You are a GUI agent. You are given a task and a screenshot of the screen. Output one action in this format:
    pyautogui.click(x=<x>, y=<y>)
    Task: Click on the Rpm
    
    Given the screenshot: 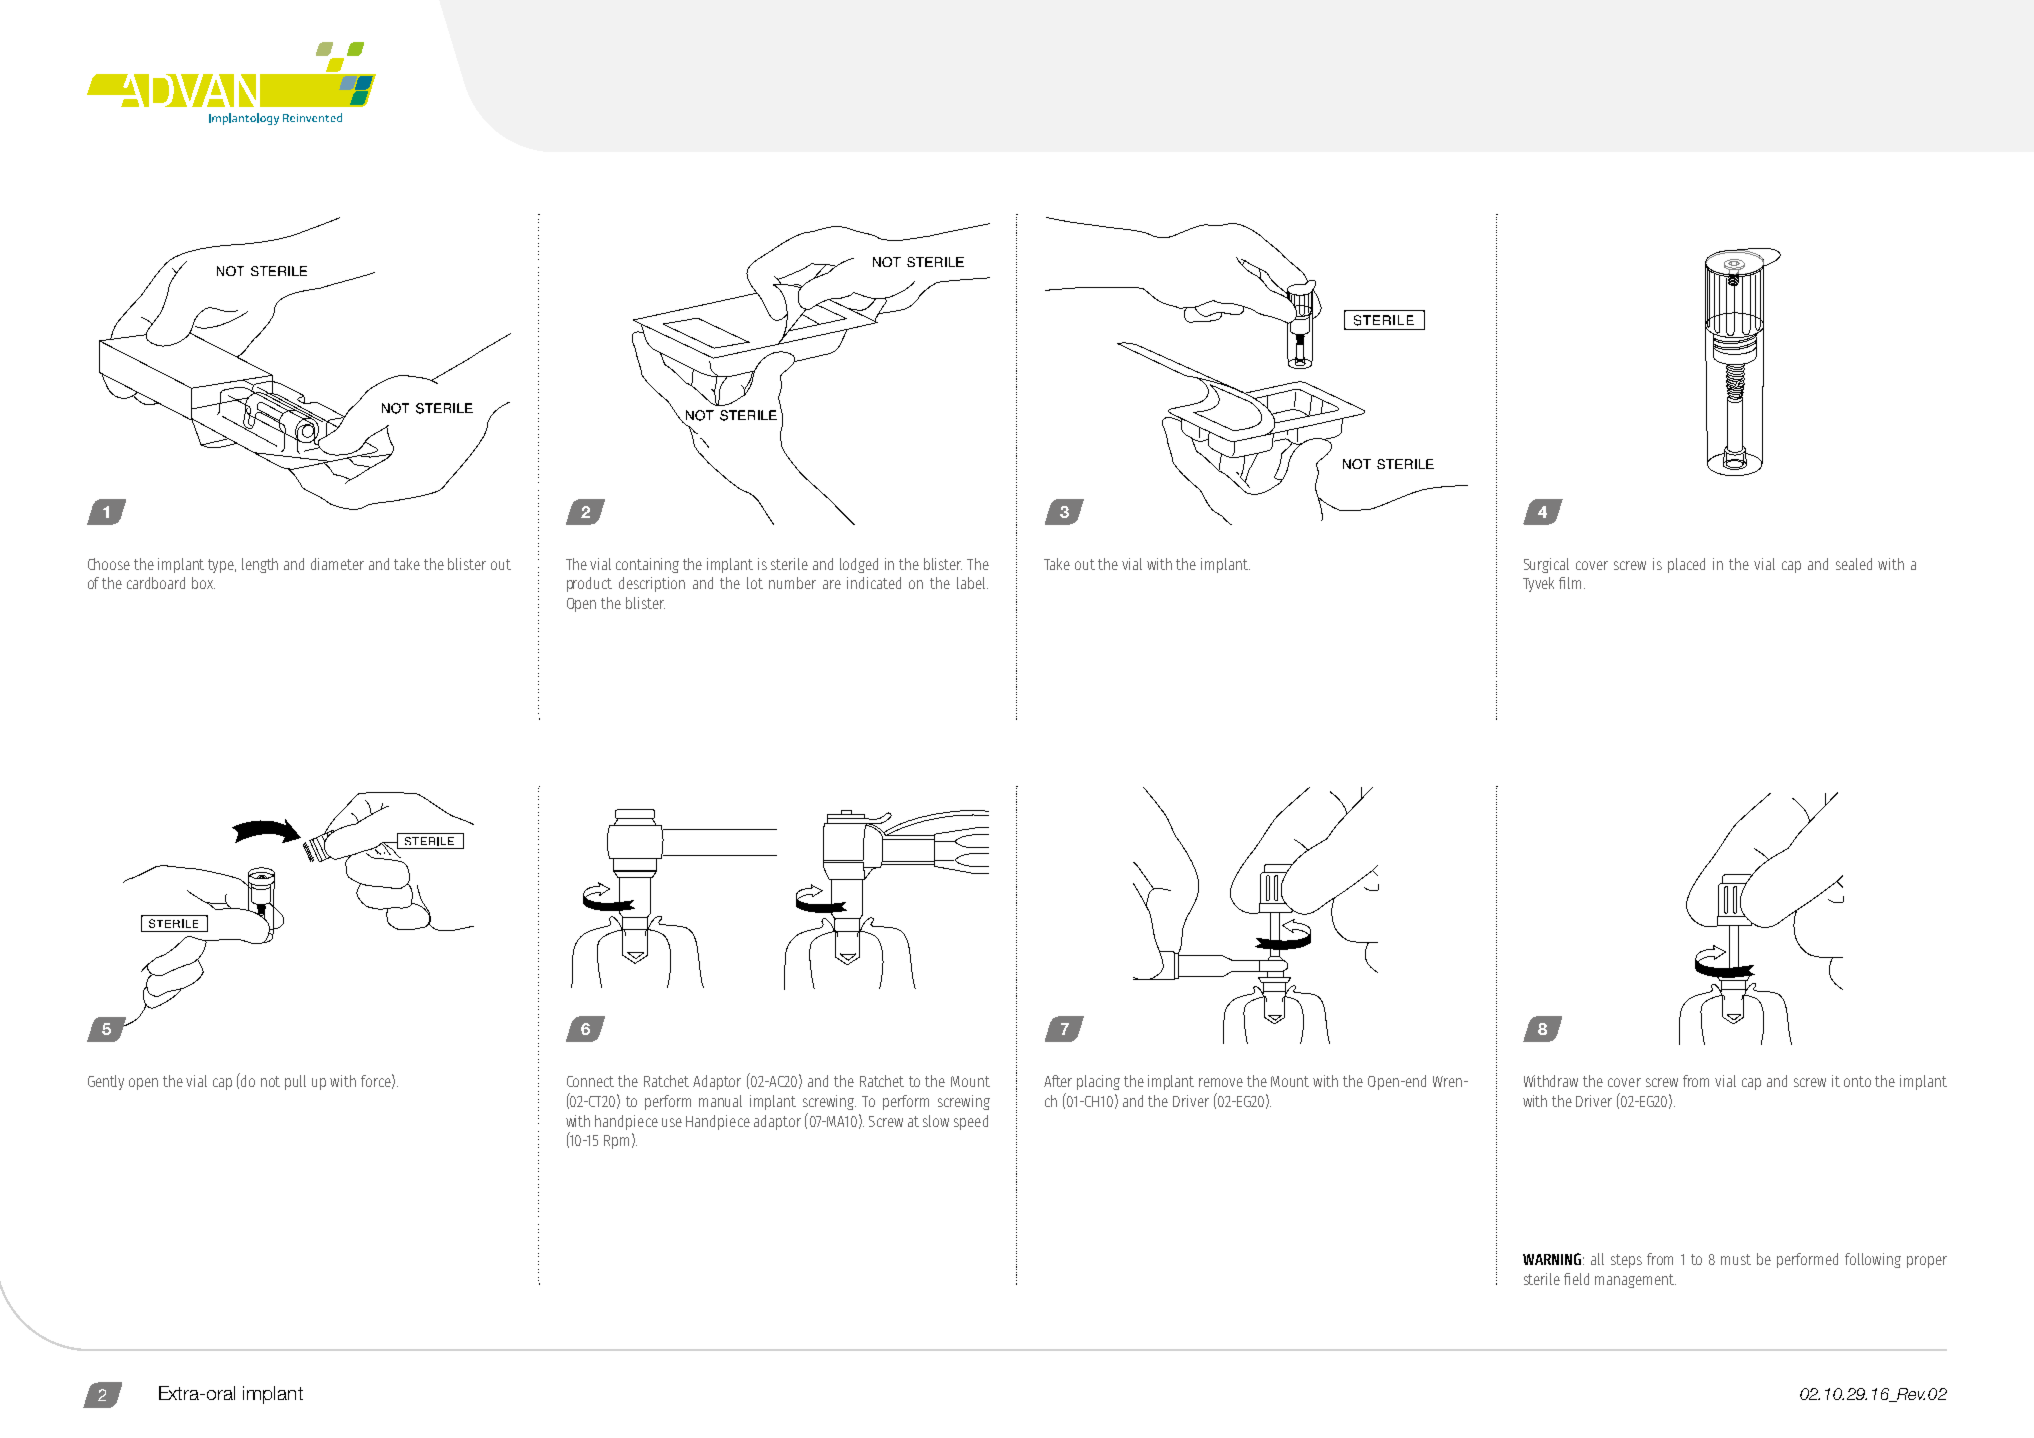 What is the action you would take?
    pyautogui.click(x=616, y=1142)
